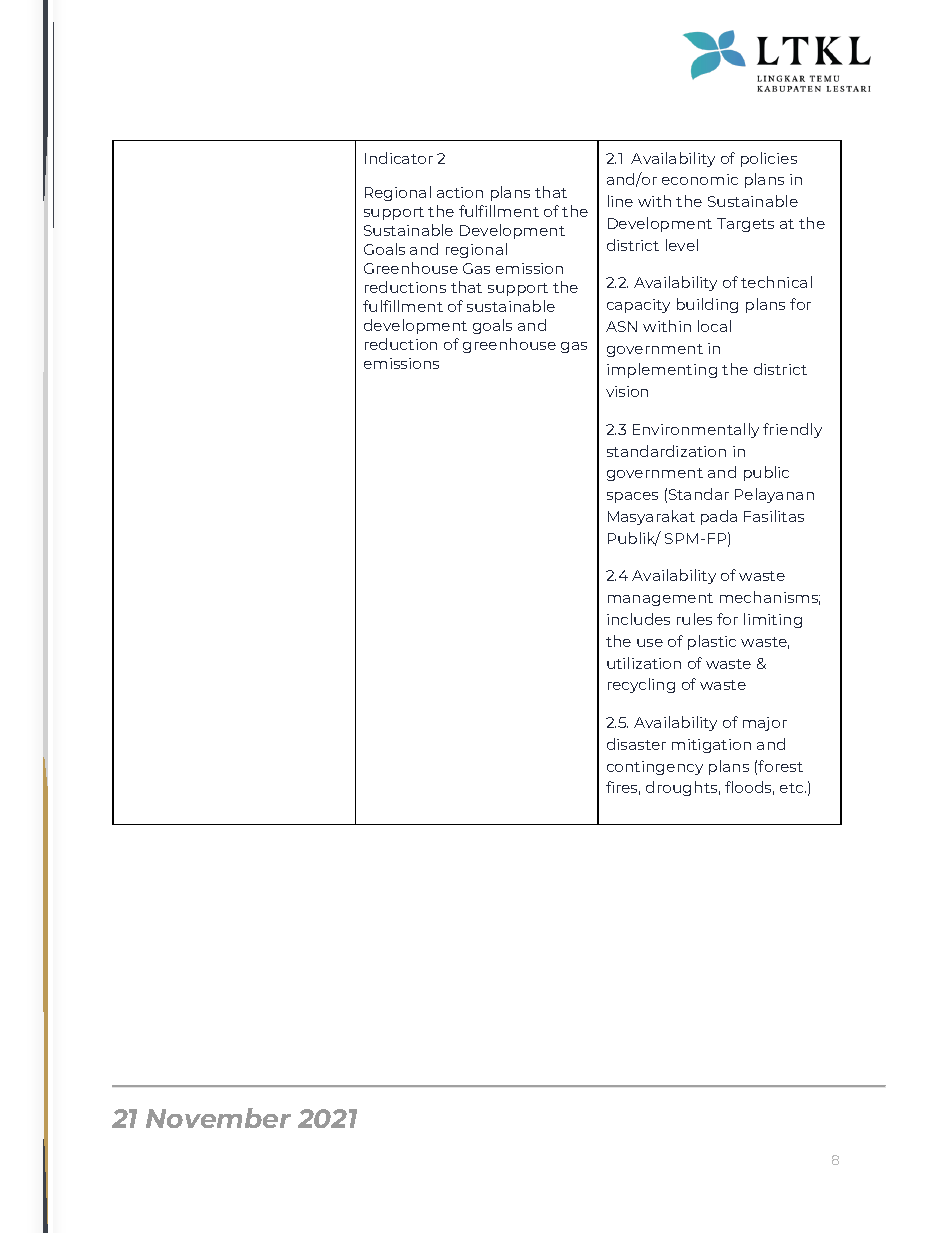 The width and height of the screenshot is (952, 1233). What do you see at coordinates (399, 158) in the screenshot?
I see `Indicator` at bounding box center [399, 158].
